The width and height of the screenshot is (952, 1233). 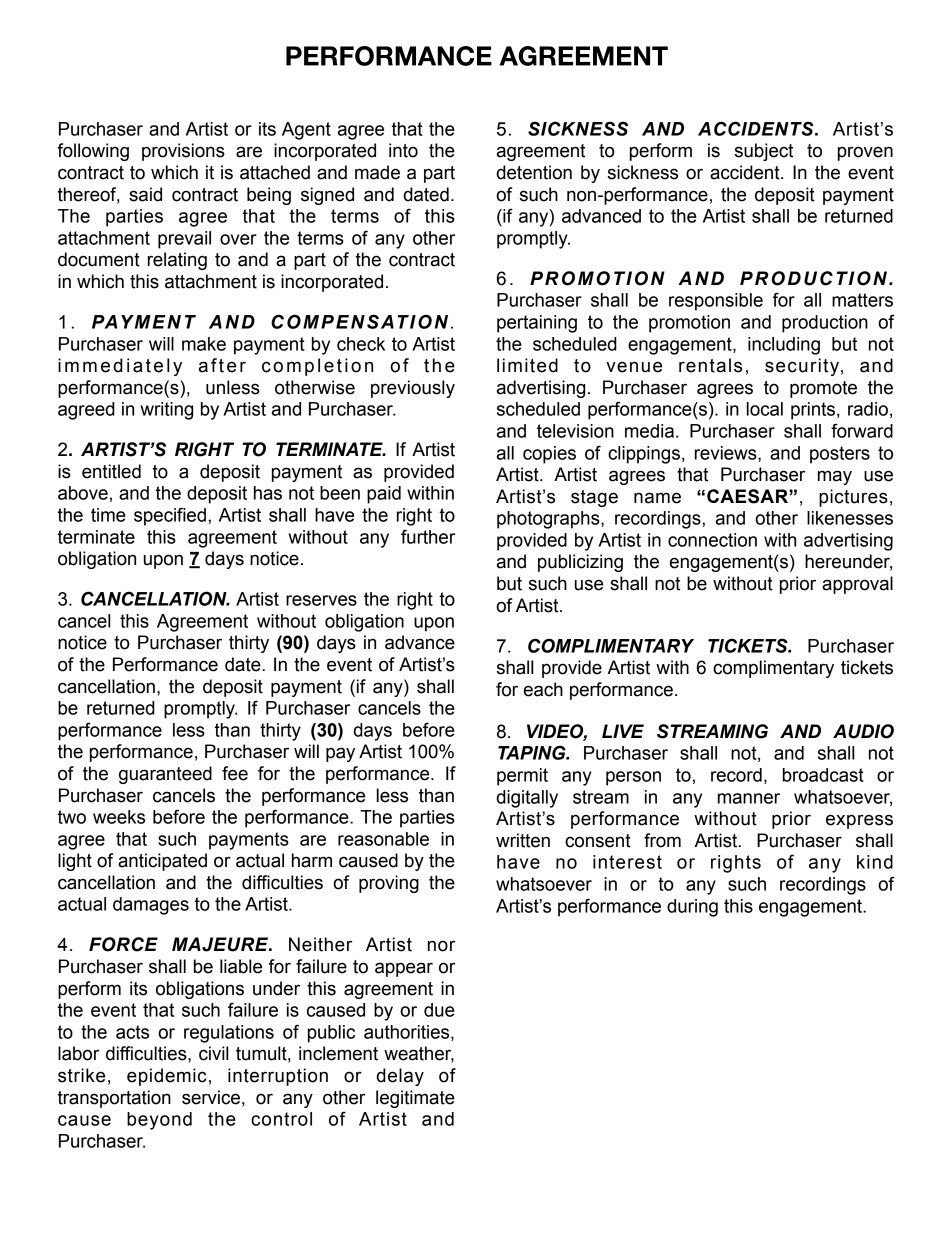 I want to click on subject, so click(x=764, y=152).
